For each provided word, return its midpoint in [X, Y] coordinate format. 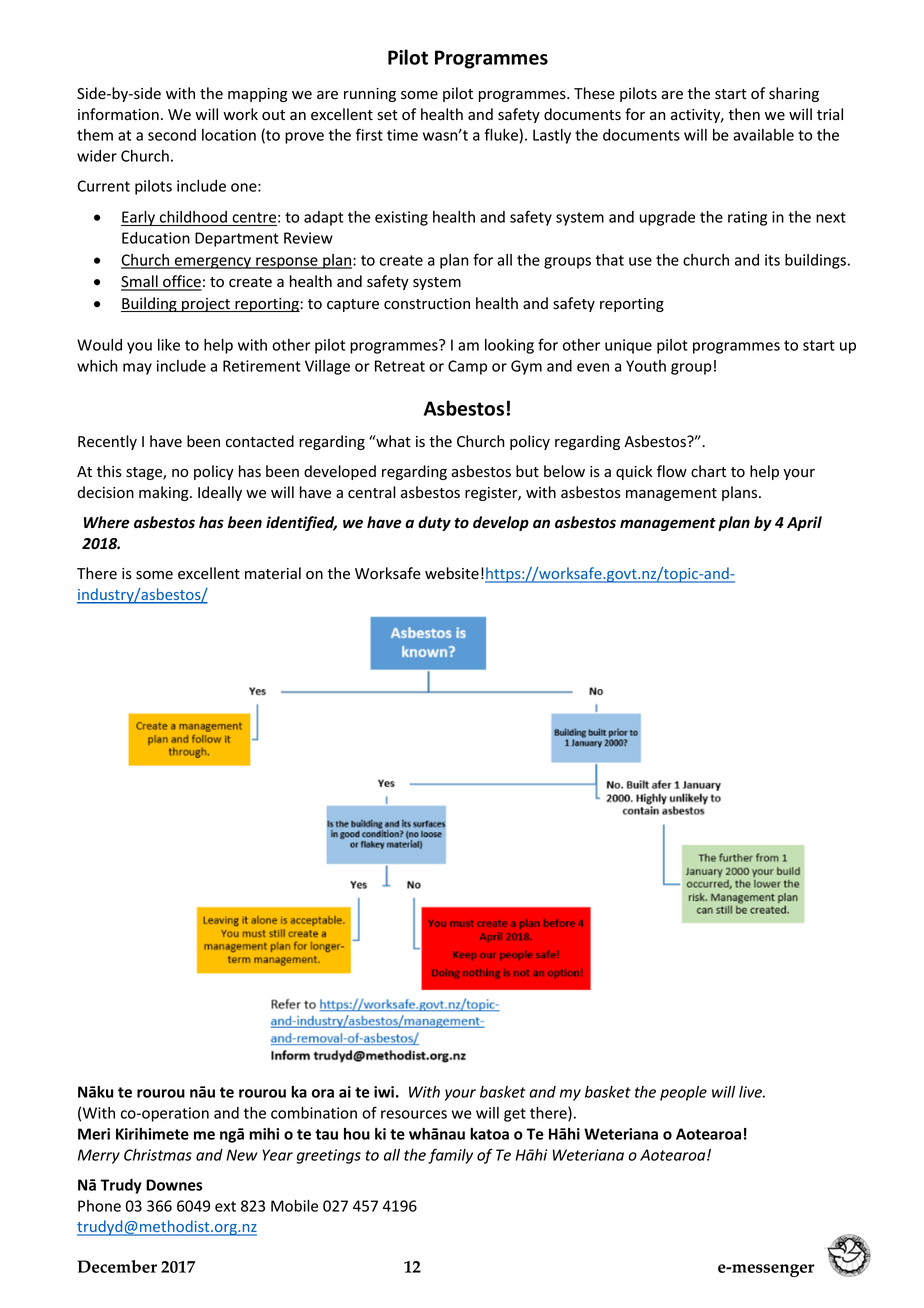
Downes [174, 1185]
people [683, 1093]
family [450, 1156]
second [172, 135]
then [744, 114]
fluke [501, 134]
